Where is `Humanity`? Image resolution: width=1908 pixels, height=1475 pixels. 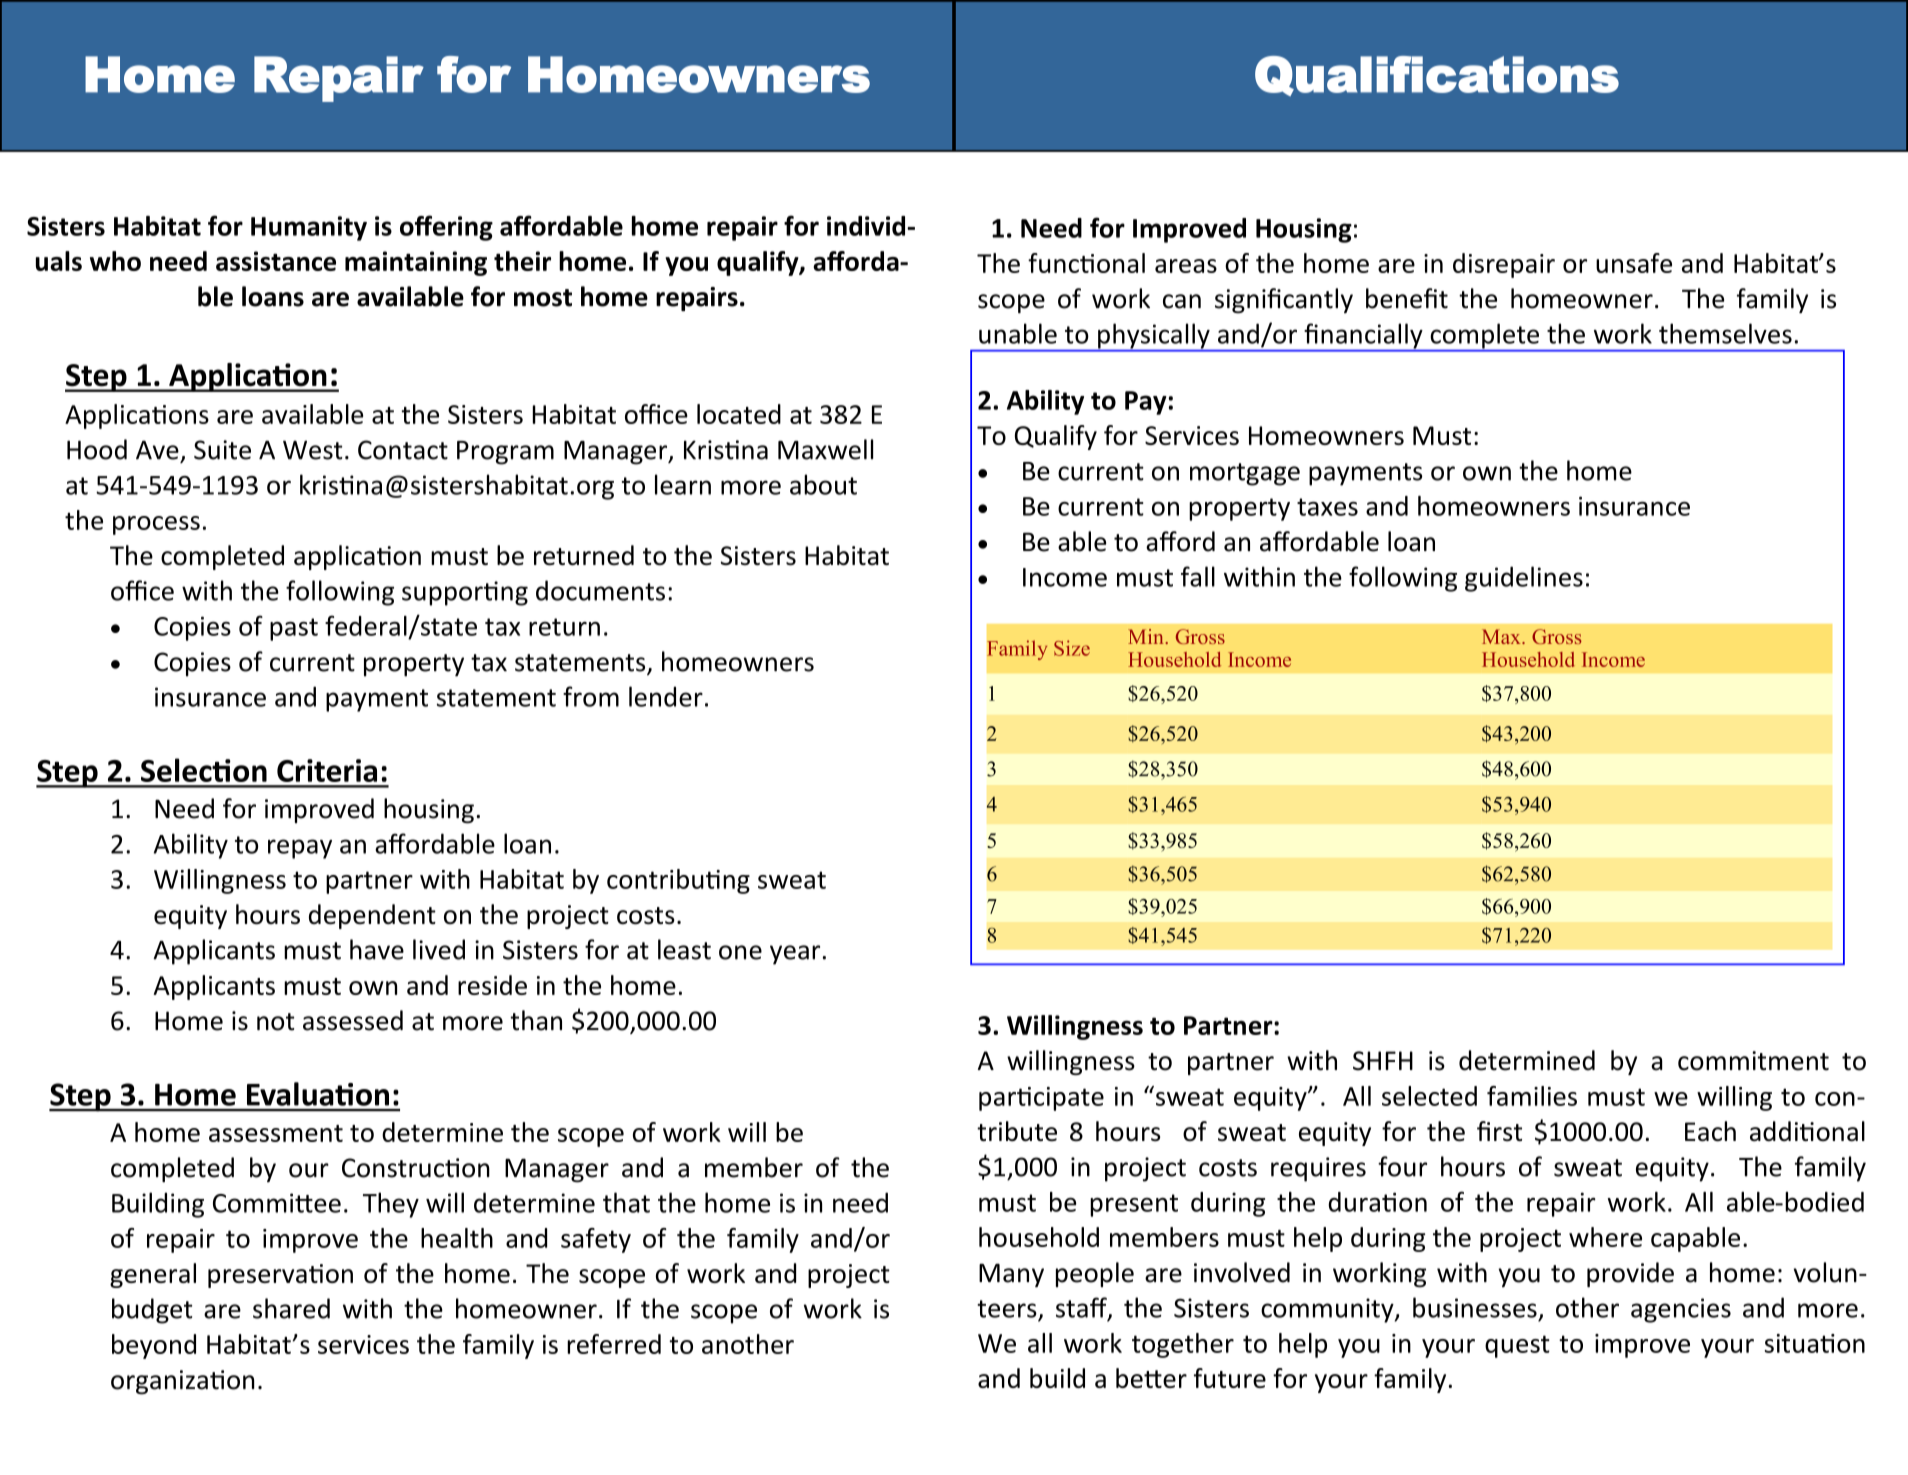 Humanity is located at coordinates (309, 228).
